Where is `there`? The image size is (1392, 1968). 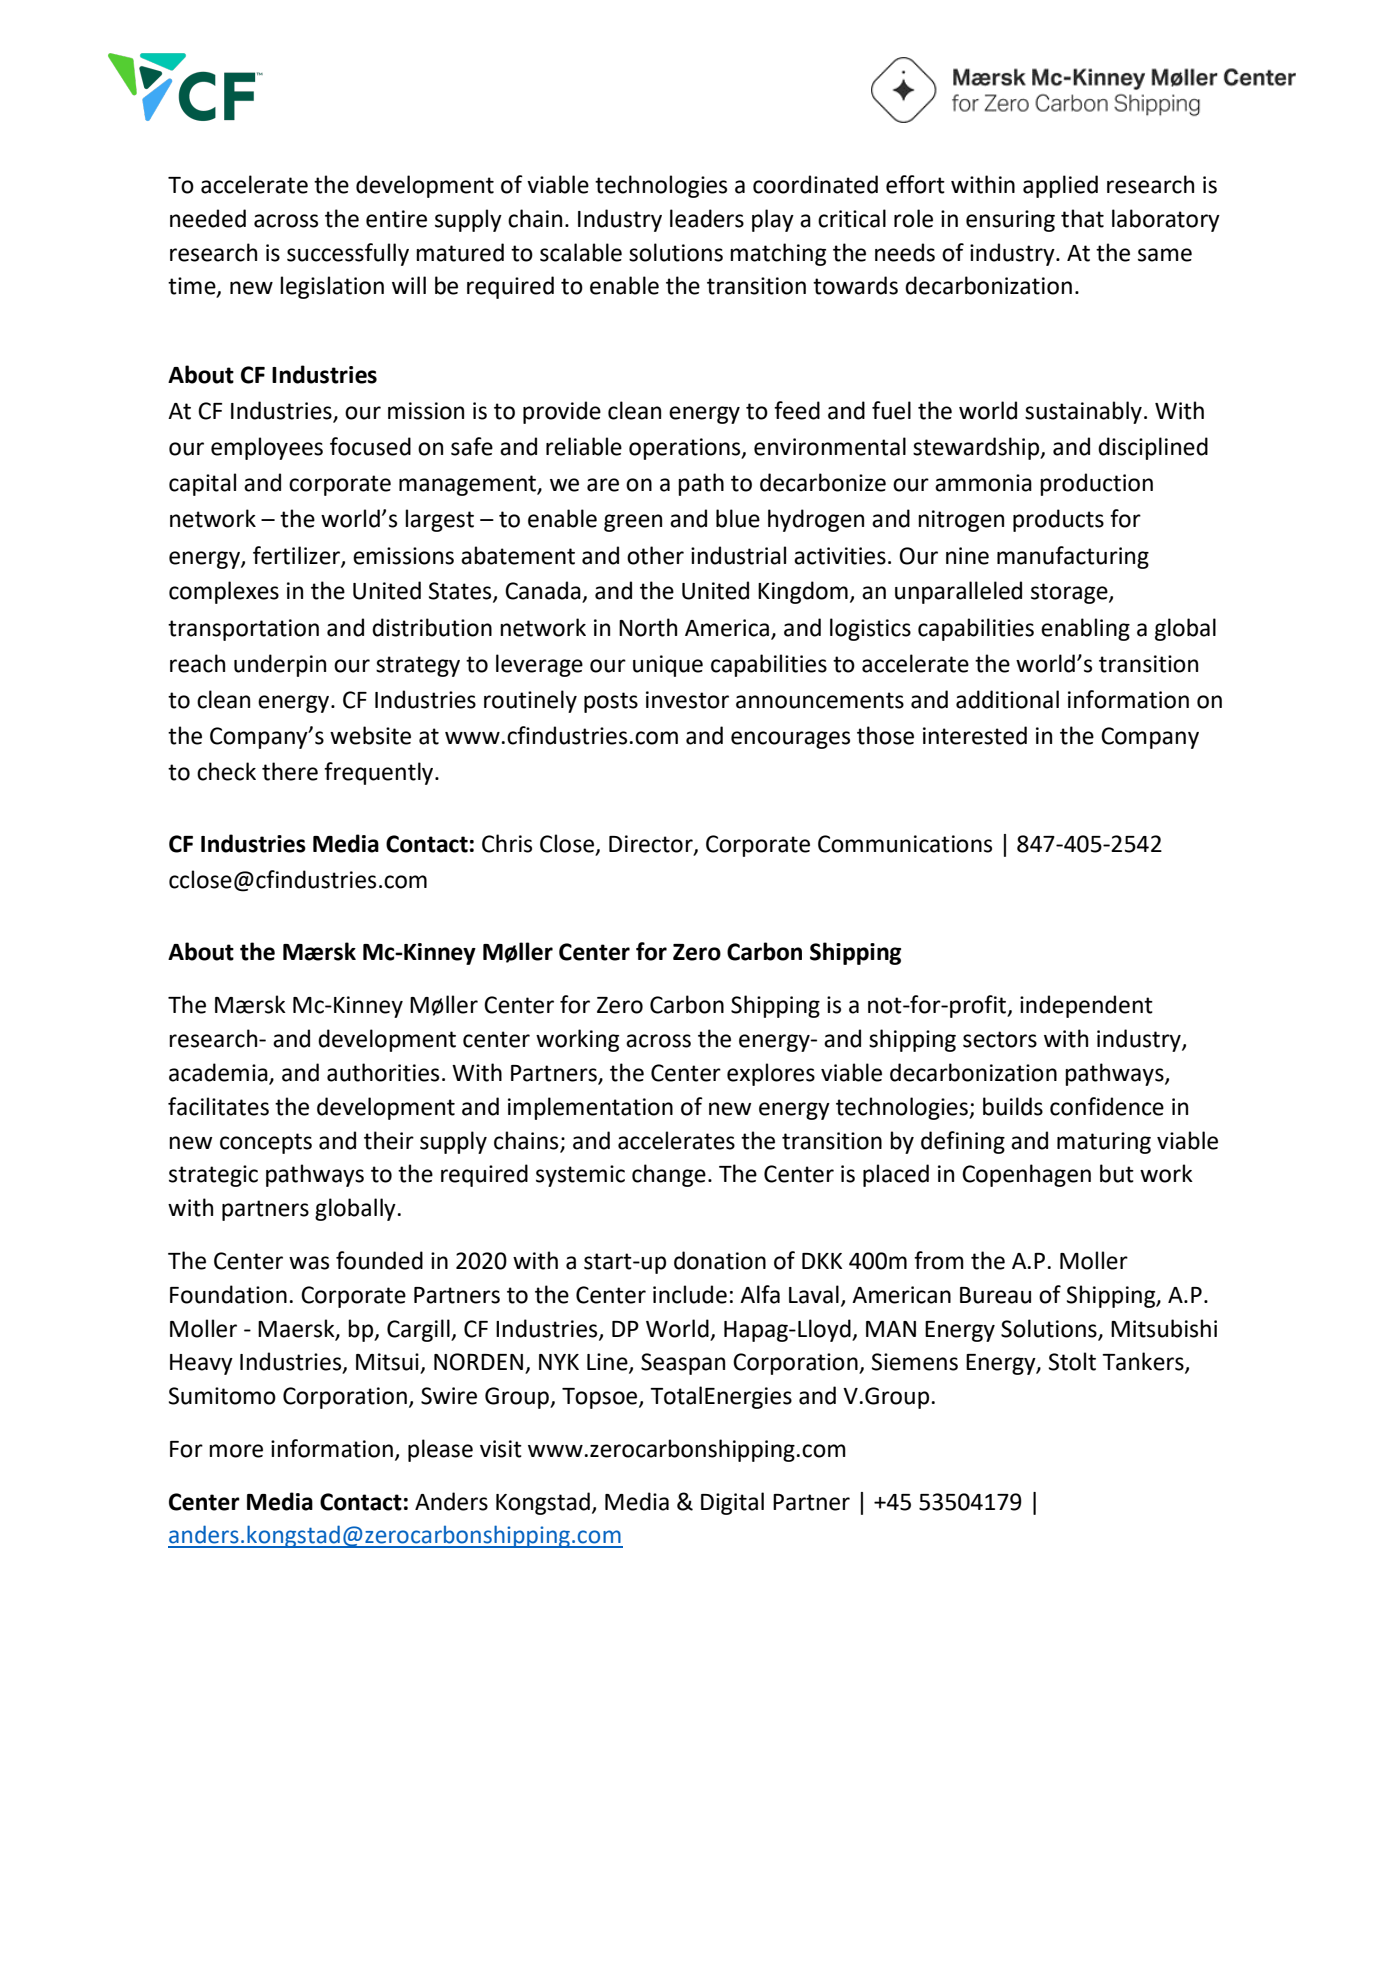 there is located at coordinates (290, 771).
